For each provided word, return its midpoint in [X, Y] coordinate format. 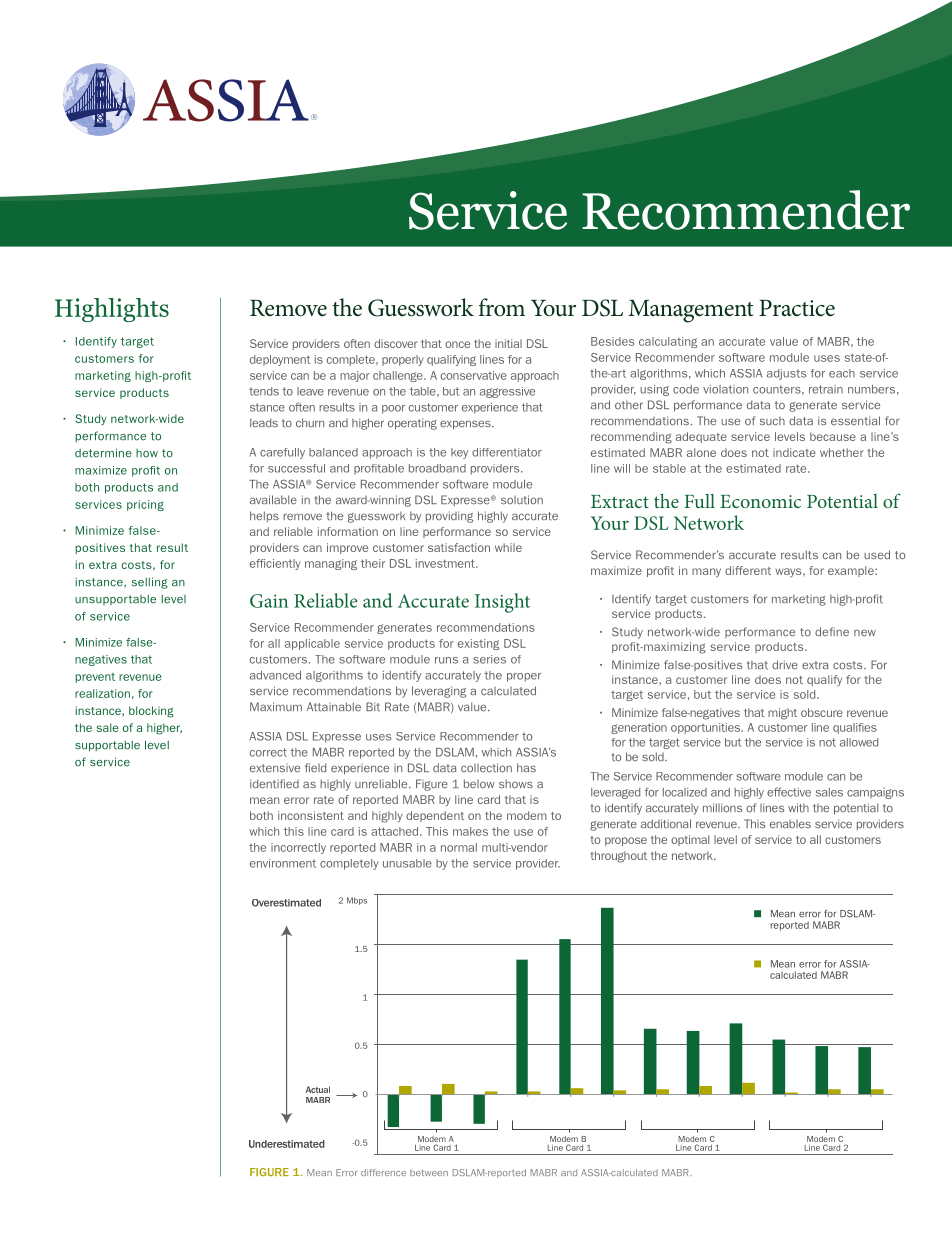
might [782, 714]
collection [486, 768]
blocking [151, 712]
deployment [280, 360]
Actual [317, 1089]
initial [508, 343]
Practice [797, 308]
